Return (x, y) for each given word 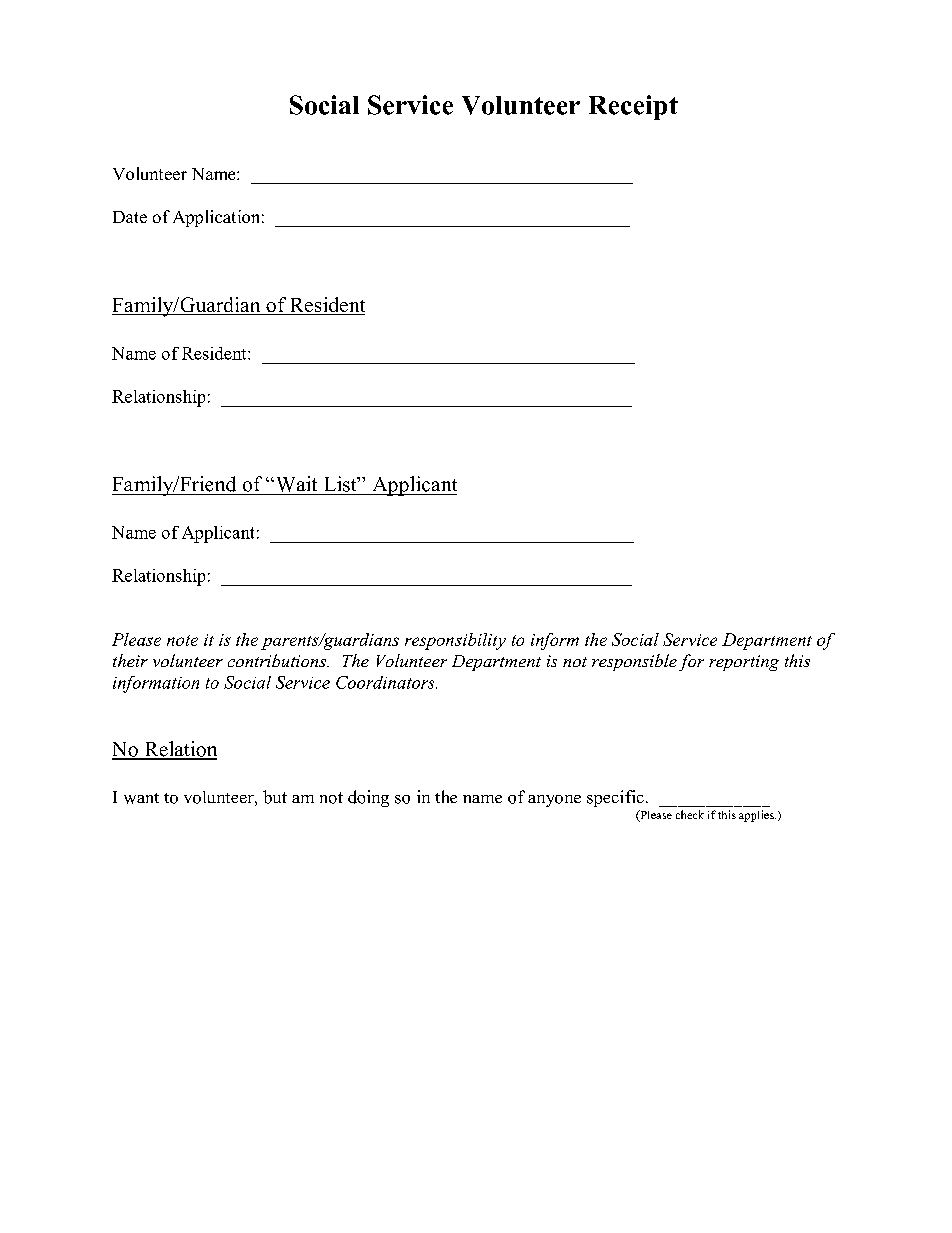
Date (130, 217)
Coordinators (386, 682)
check (690, 814)
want (141, 798)
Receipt (633, 107)
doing (368, 798)
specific (615, 798)
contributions (278, 660)
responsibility (455, 641)
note (182, 640)
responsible (634, 662)
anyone (554, 801)
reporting (744, 663)
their (130, 660)
